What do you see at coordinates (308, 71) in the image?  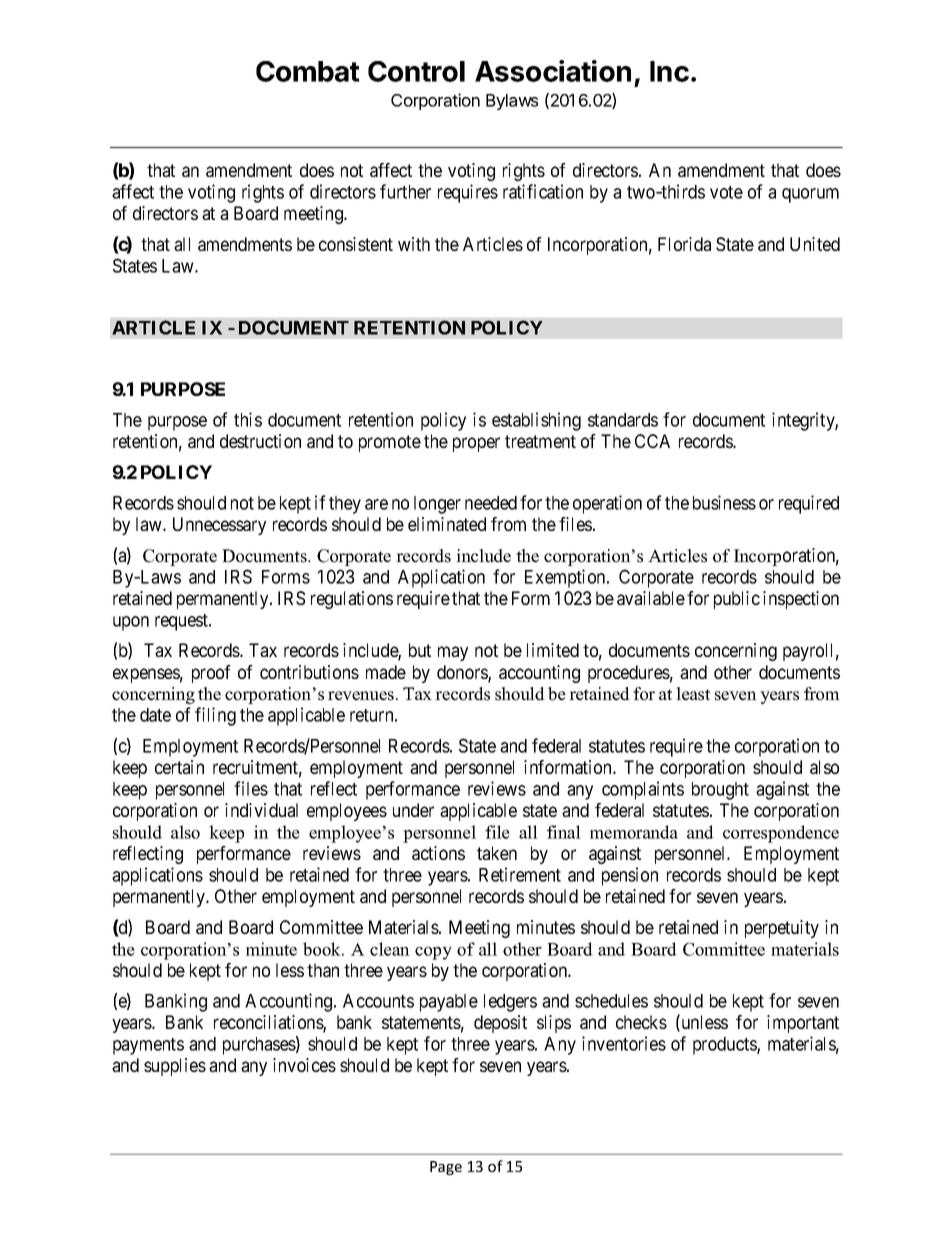 I see `Combat` at bounding box center [308, 71].
